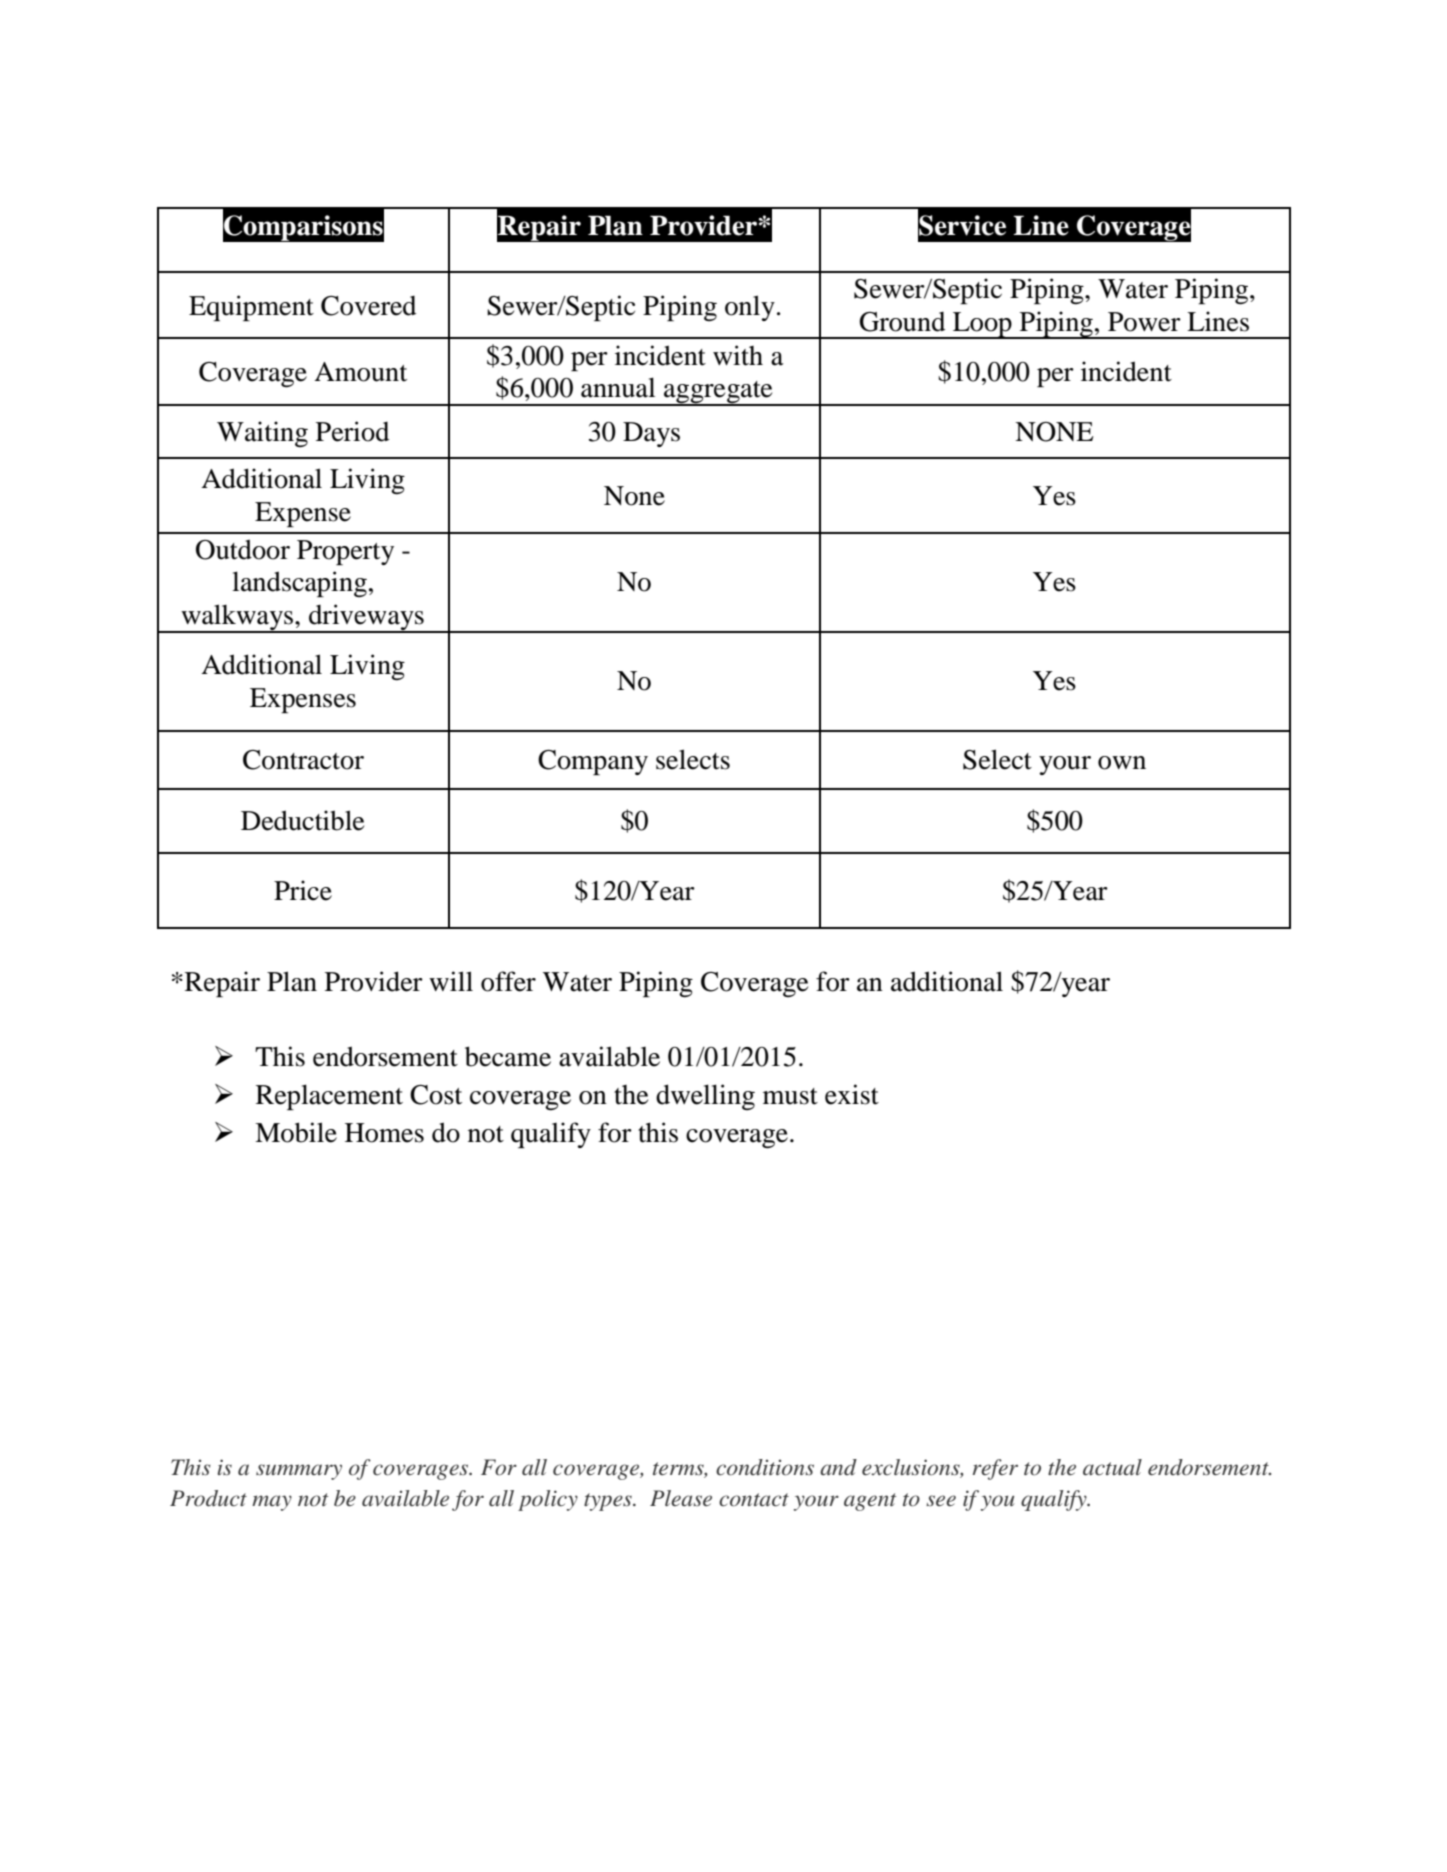 The width and height of the image is (1447, 1872). What do you see at coordinates (681, 1498) in the image?
I see `Please` at bounding box center [681, 1498].
